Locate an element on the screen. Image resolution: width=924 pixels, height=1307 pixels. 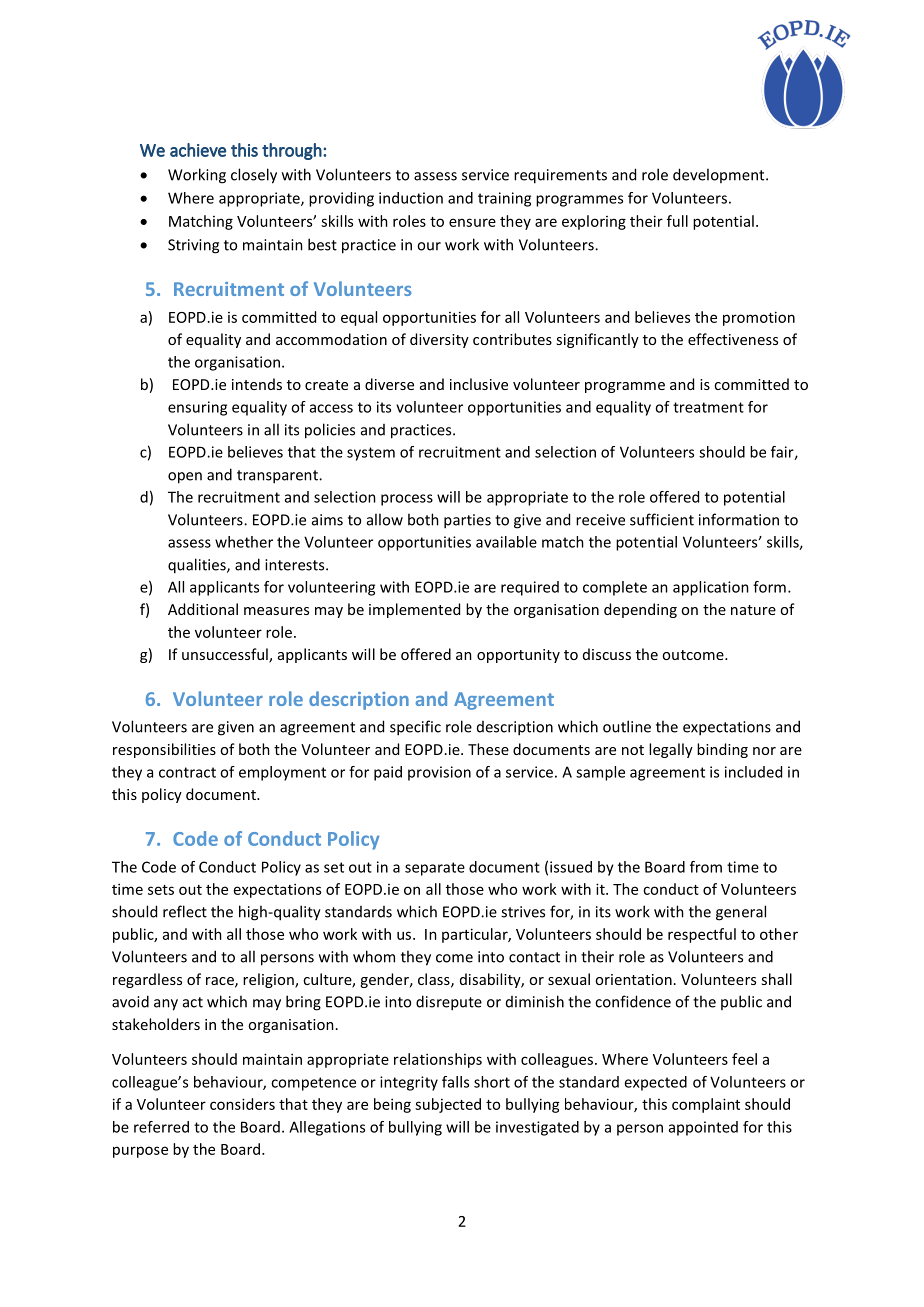
considers is located at coordinates (242, 1104).
